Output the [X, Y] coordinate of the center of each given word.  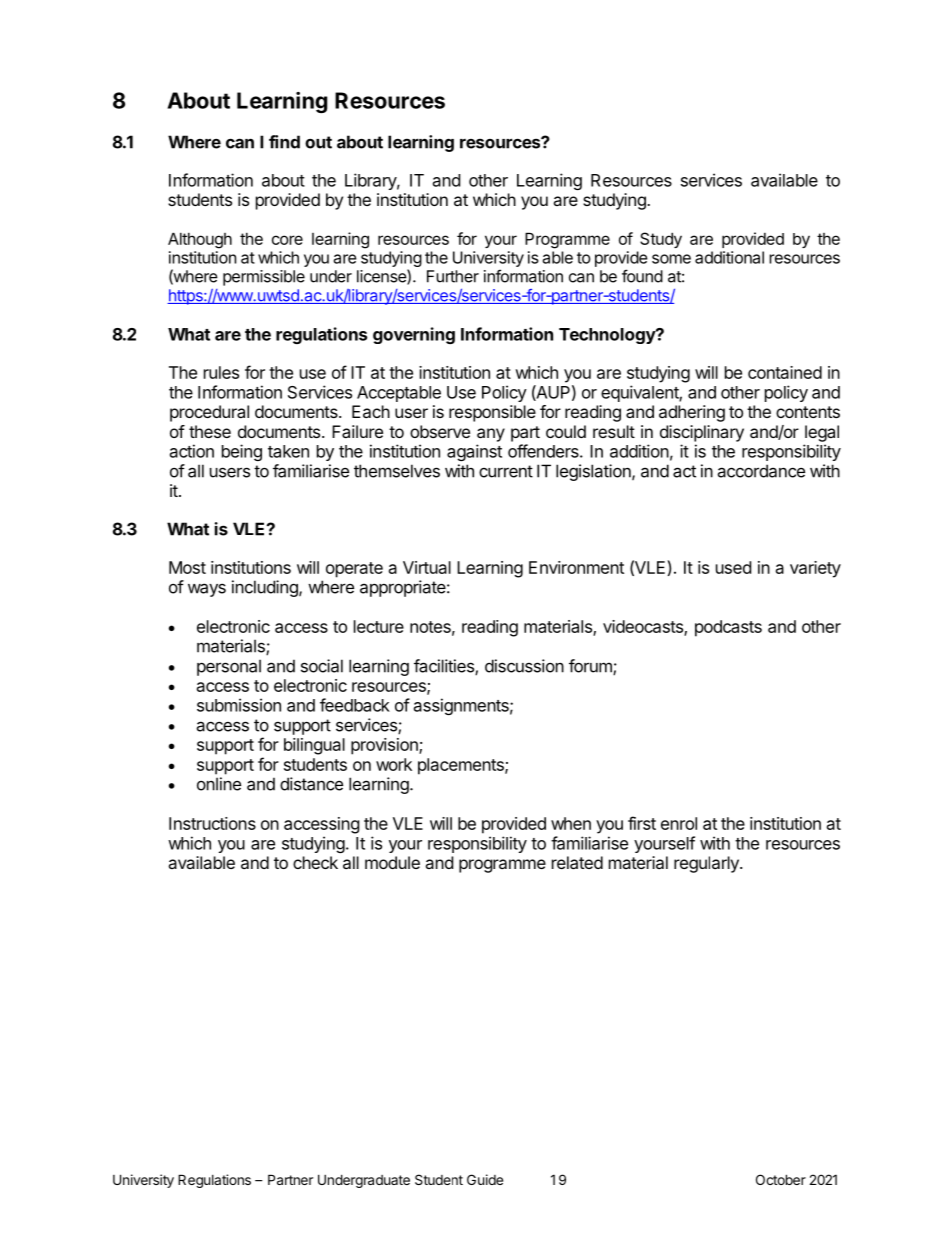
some [671, 259]
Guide [485, 1179]
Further [453, 276]
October [781, 1179]
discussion [524, 666]
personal [229, 667]
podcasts [728, 628]
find [284, 142]
